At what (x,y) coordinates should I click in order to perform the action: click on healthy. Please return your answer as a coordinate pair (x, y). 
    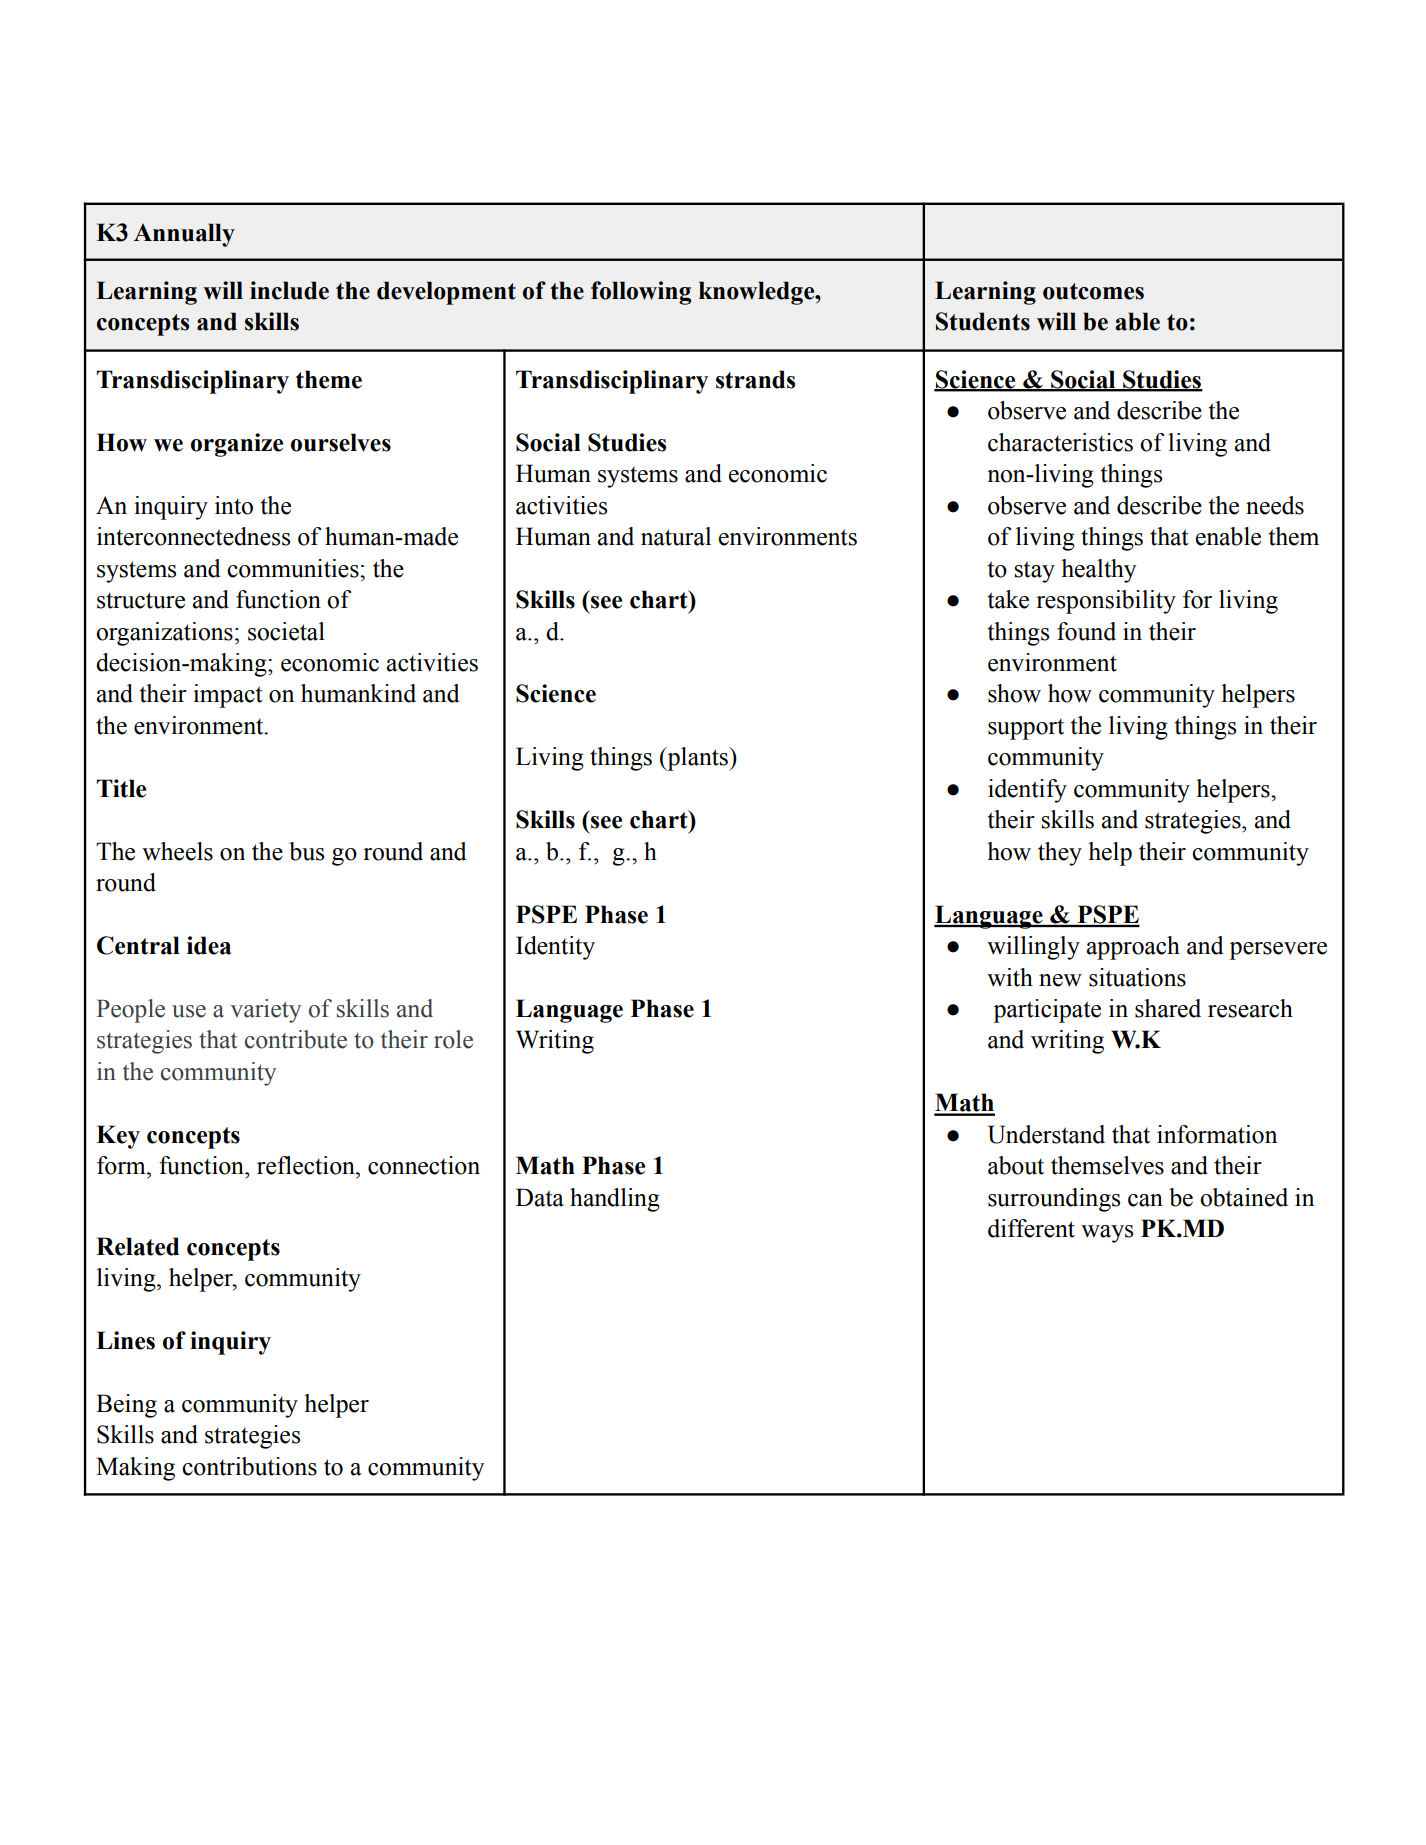
    Looking at the image, I should click on (1098, 571).
